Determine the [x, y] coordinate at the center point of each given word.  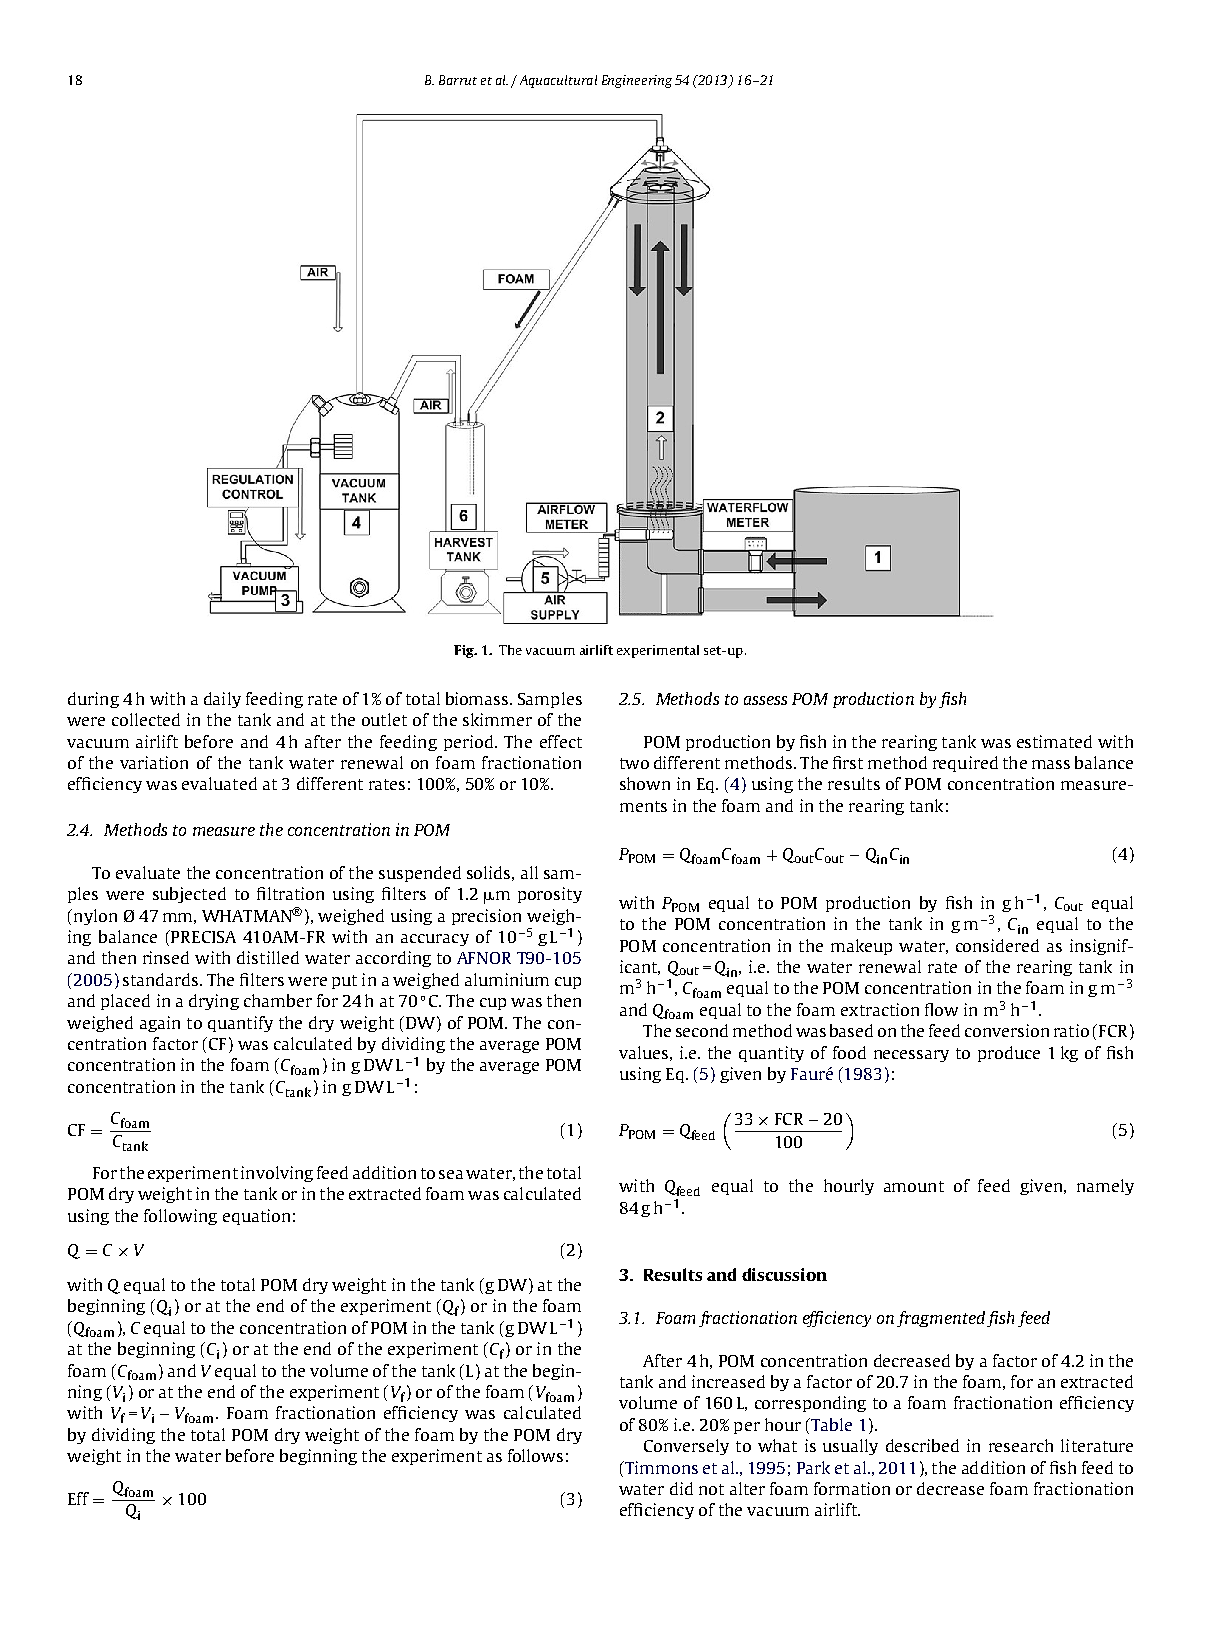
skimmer [497, 719]
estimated [1054, 741]
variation [154, 762]
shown [645, 783]
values [643, 1052]
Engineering [637, 81]
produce [1009, 1054]
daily [222, 700]
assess [765, 700]
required [965, 764]
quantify [240, 1024]
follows [535, 1455]
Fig [465, 651]
